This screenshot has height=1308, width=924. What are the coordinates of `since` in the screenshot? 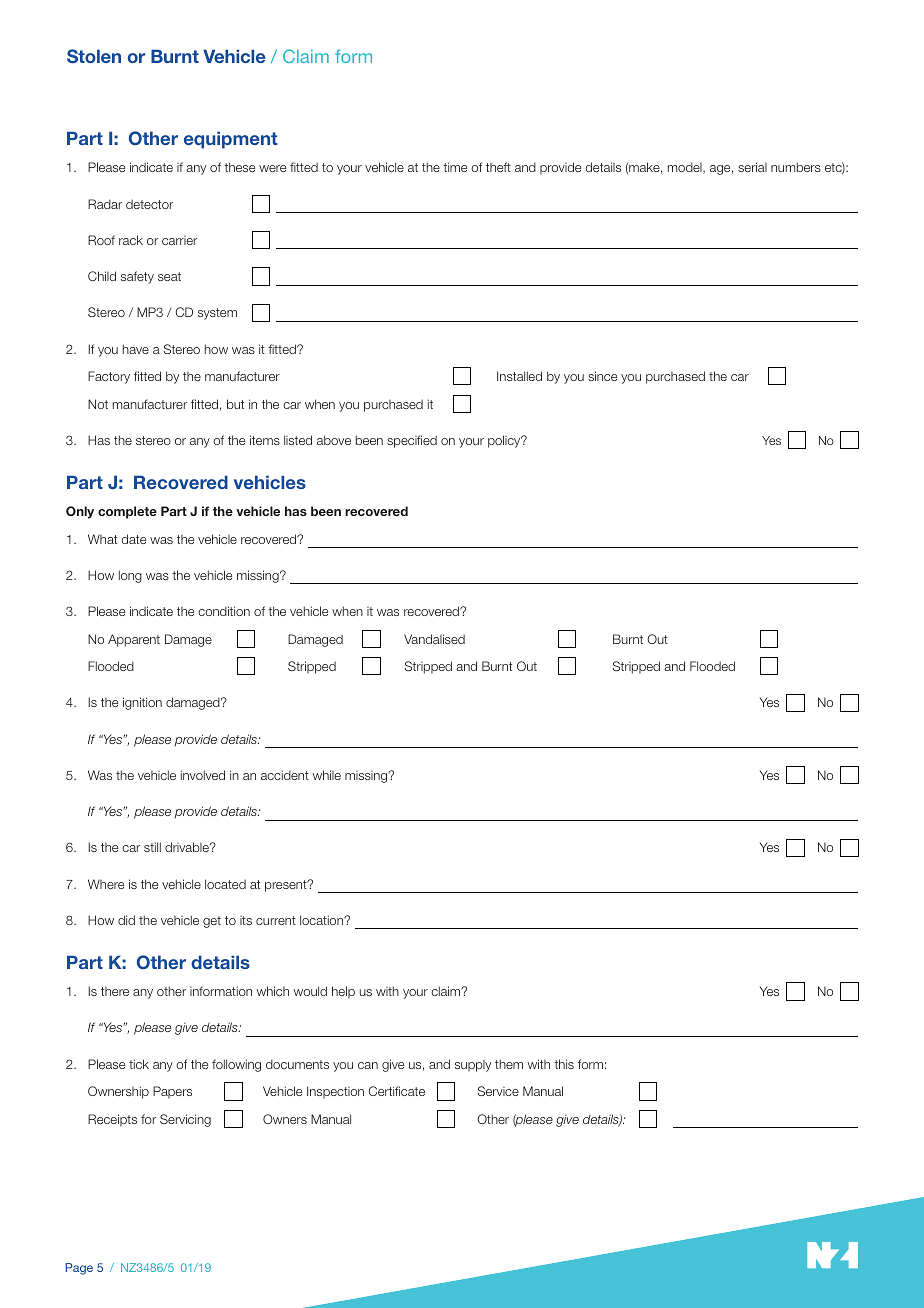 It's located at (602, 376).
